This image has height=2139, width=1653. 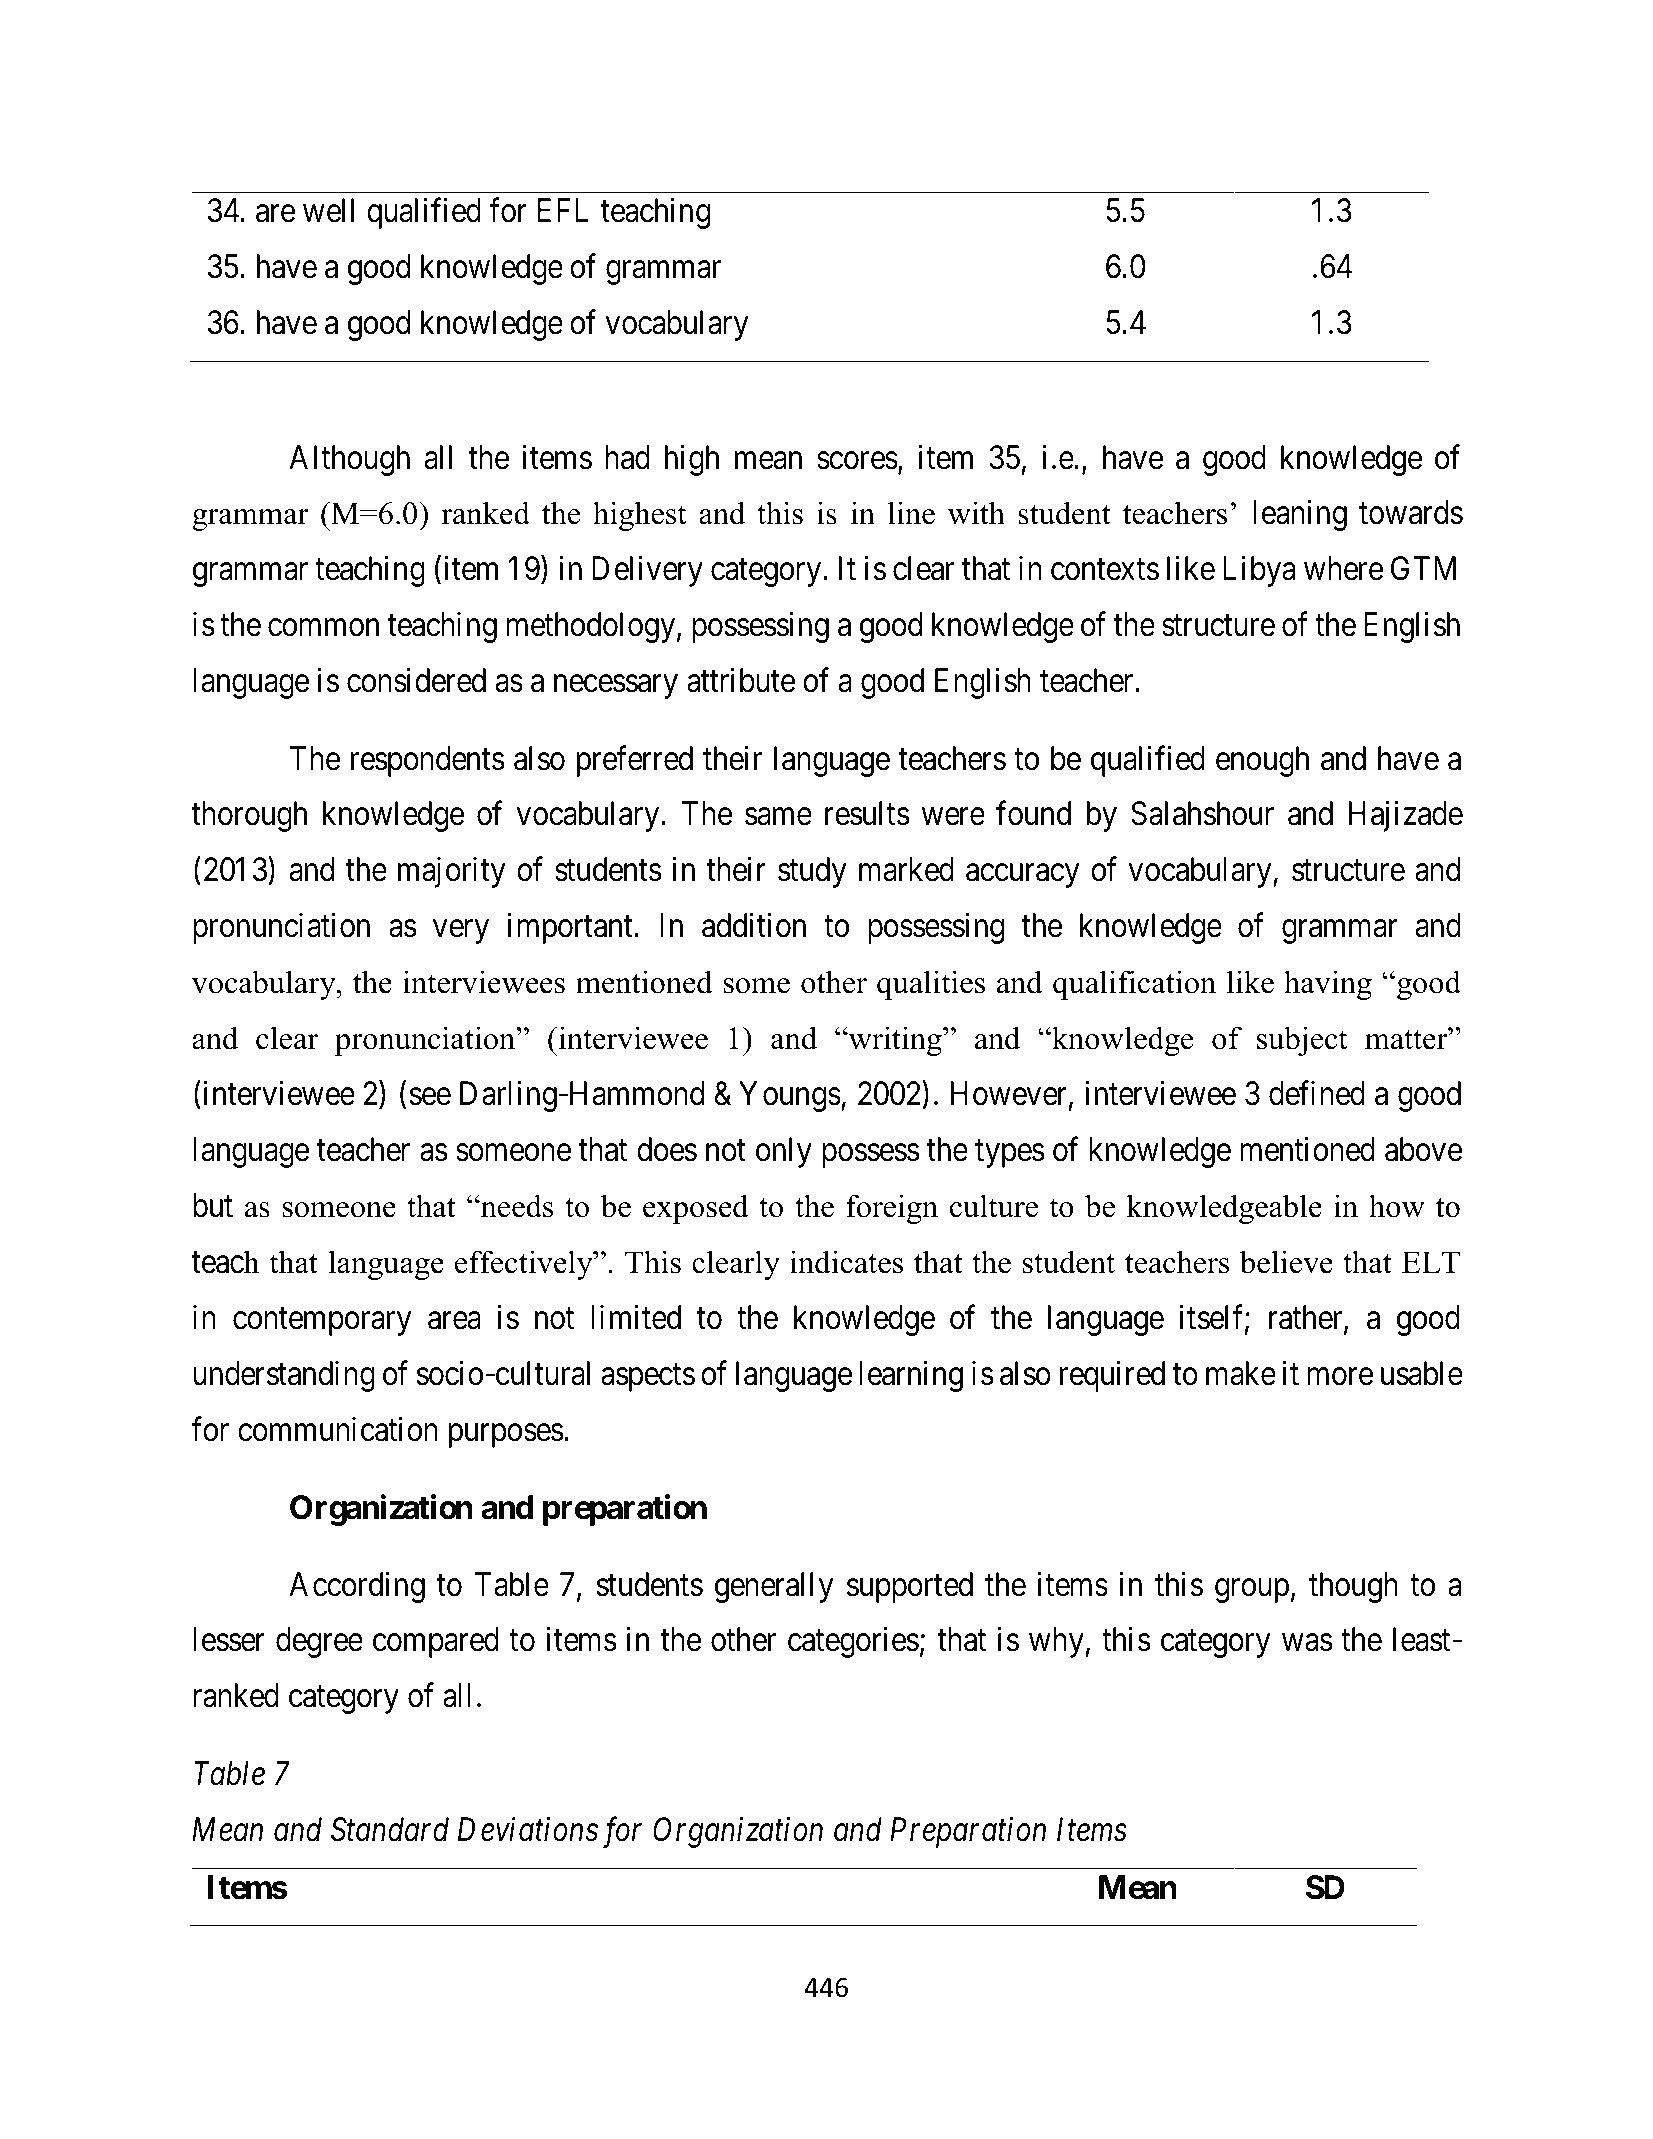 I want to click on EFL, so click(x=562, y=210).
